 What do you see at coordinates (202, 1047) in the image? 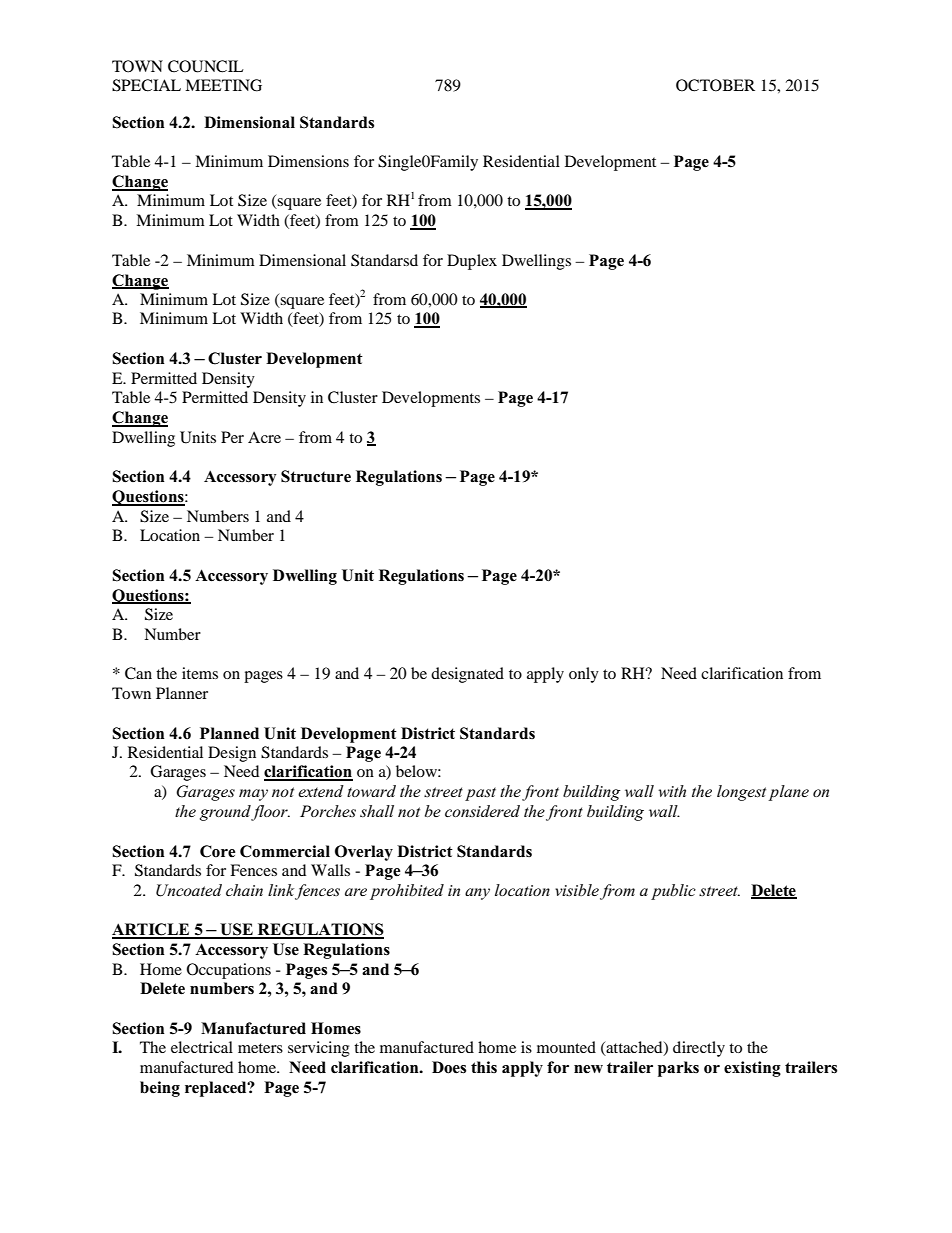
I see `electrical` at bounding box center [202, 1047].
